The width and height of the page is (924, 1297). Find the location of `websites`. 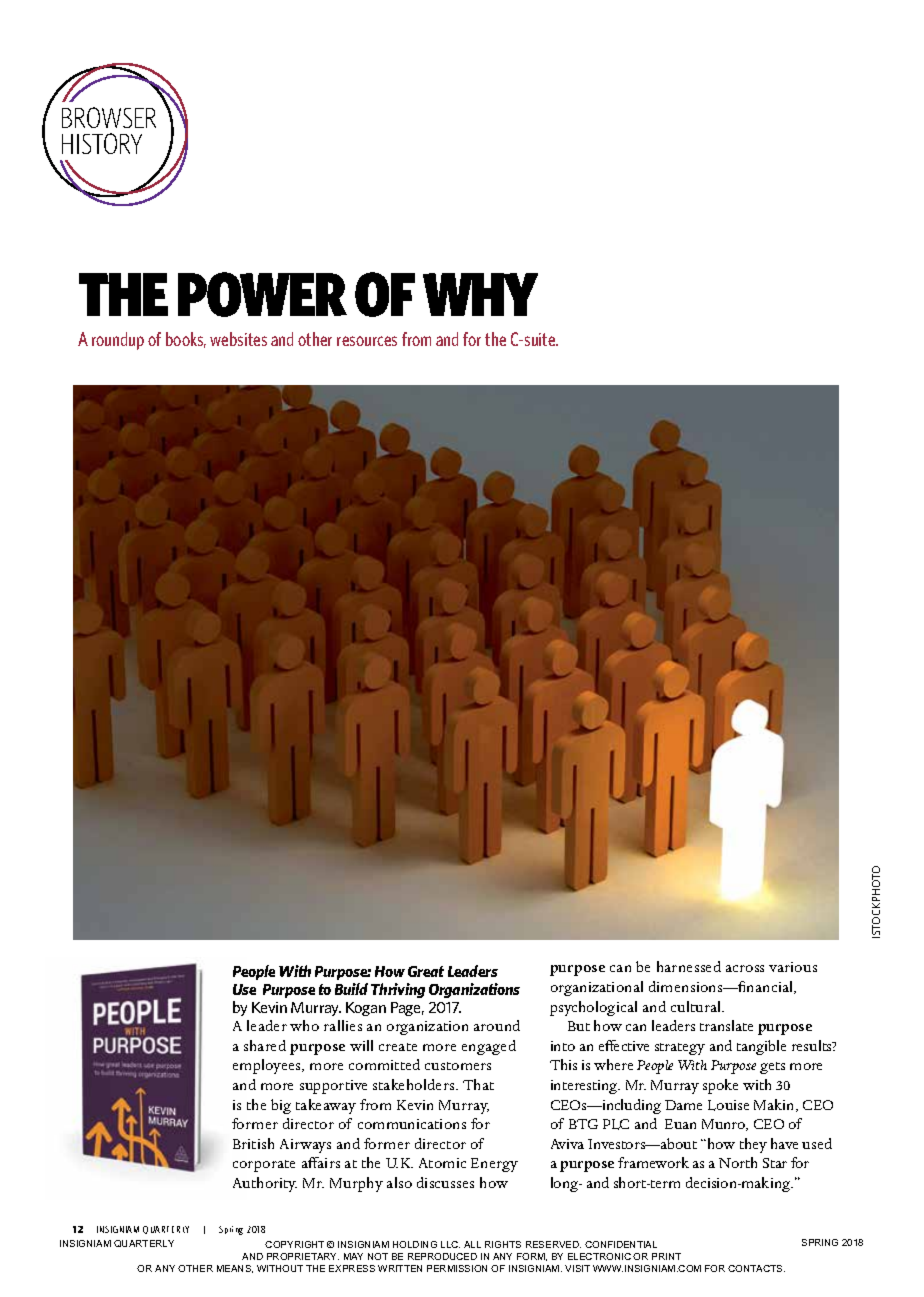

websites is located at coordinates (238, 339).
